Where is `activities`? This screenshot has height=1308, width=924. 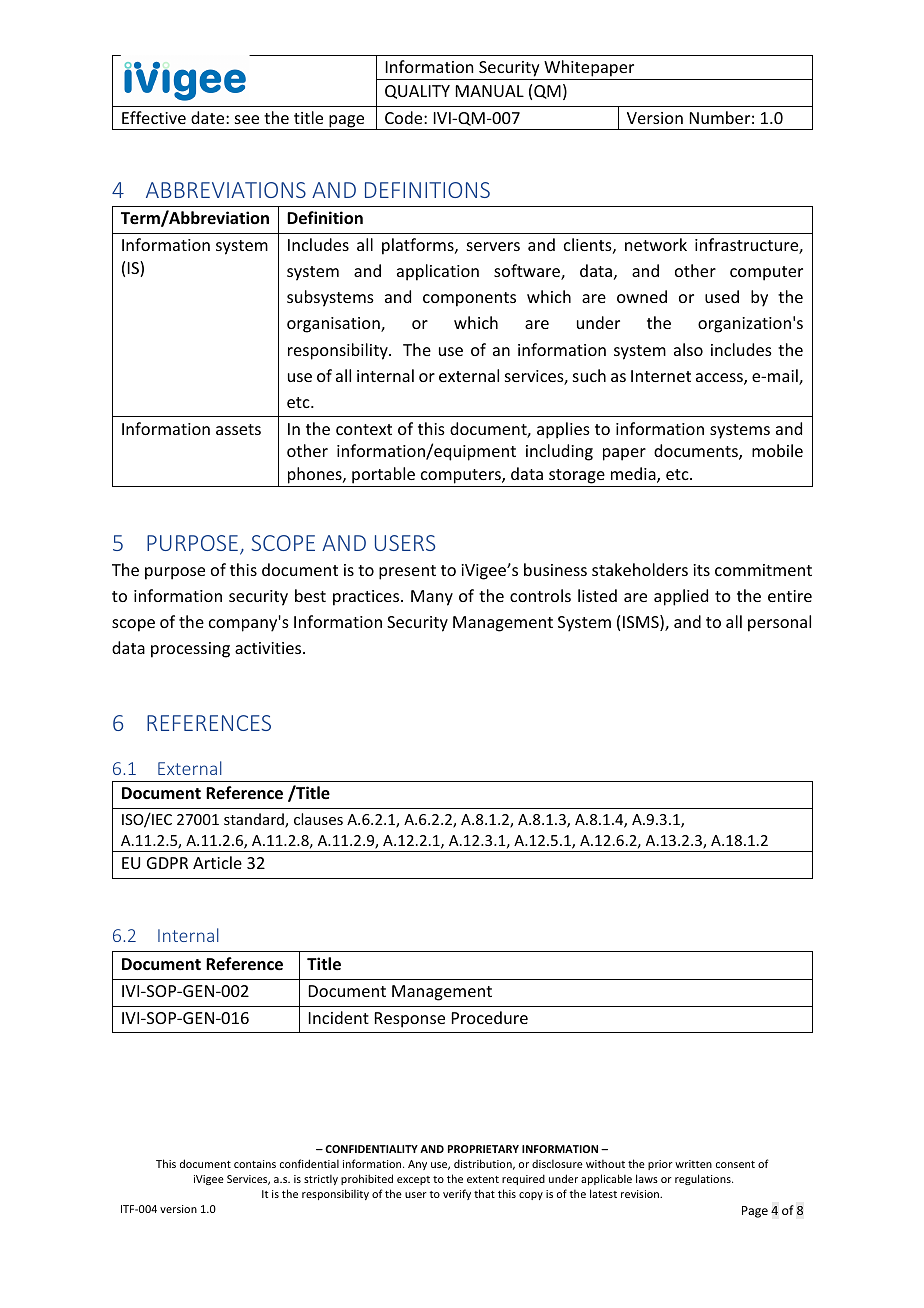 activities is located at coordinates (269, 648).
